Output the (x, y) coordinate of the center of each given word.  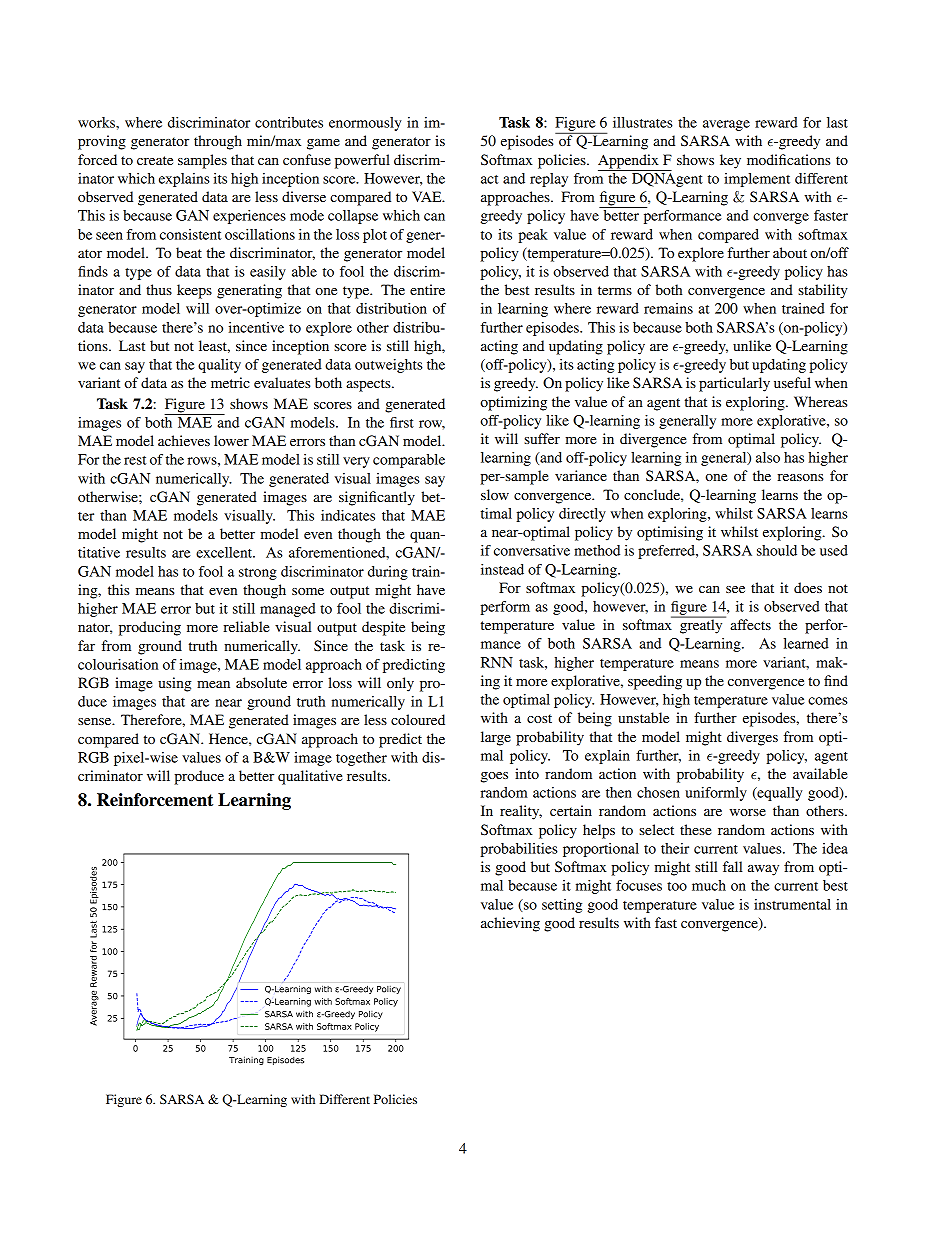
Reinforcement (155, 800)
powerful (362, 161)
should (777, 550)
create (155, 160)
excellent (225, 552)
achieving (510, 924)
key (730, 161)
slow (495, 494)
